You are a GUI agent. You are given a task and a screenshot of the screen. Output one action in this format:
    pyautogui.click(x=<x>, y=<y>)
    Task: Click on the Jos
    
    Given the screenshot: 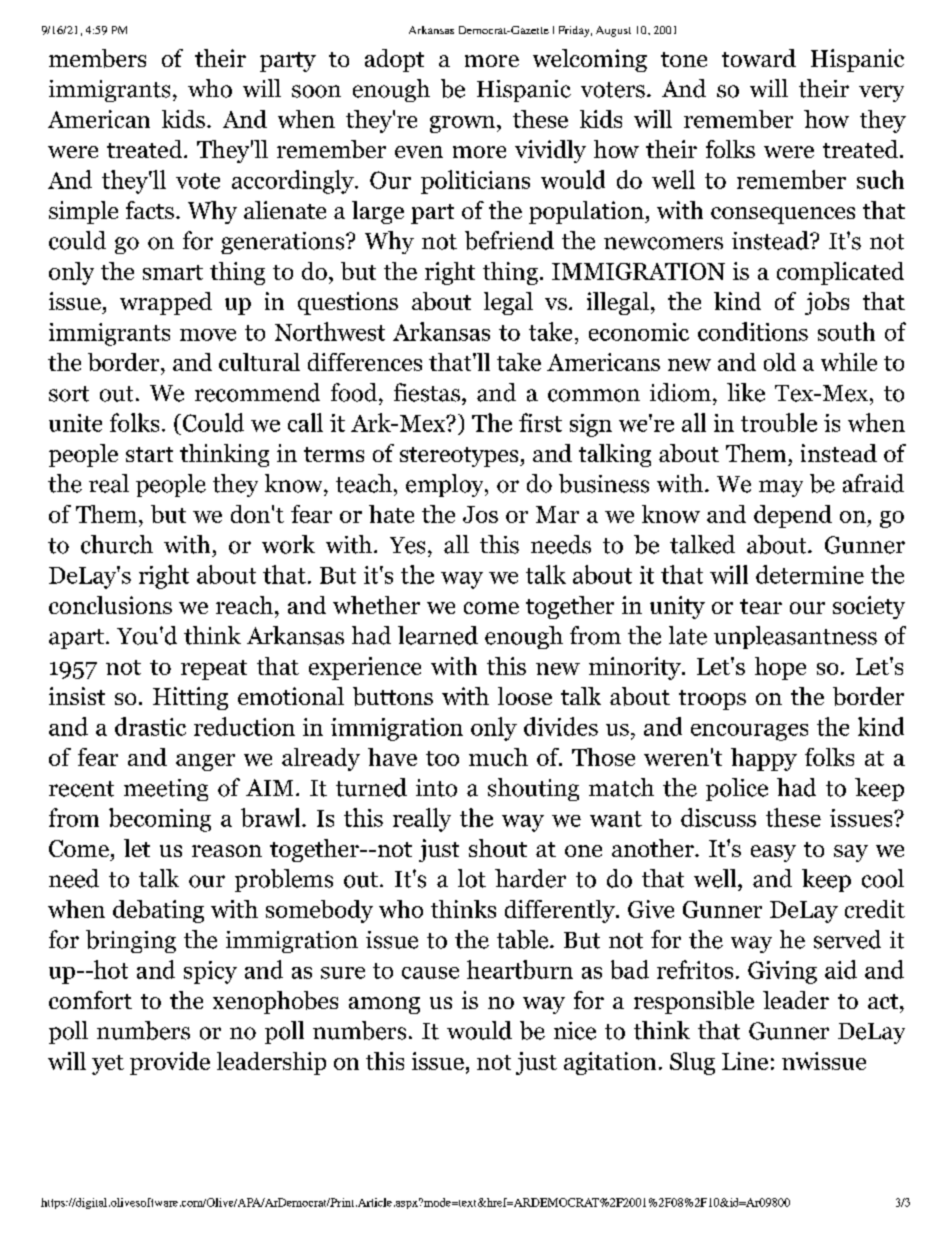 What is the action you would take?
    pyautogui.click(x=480, y=514)
